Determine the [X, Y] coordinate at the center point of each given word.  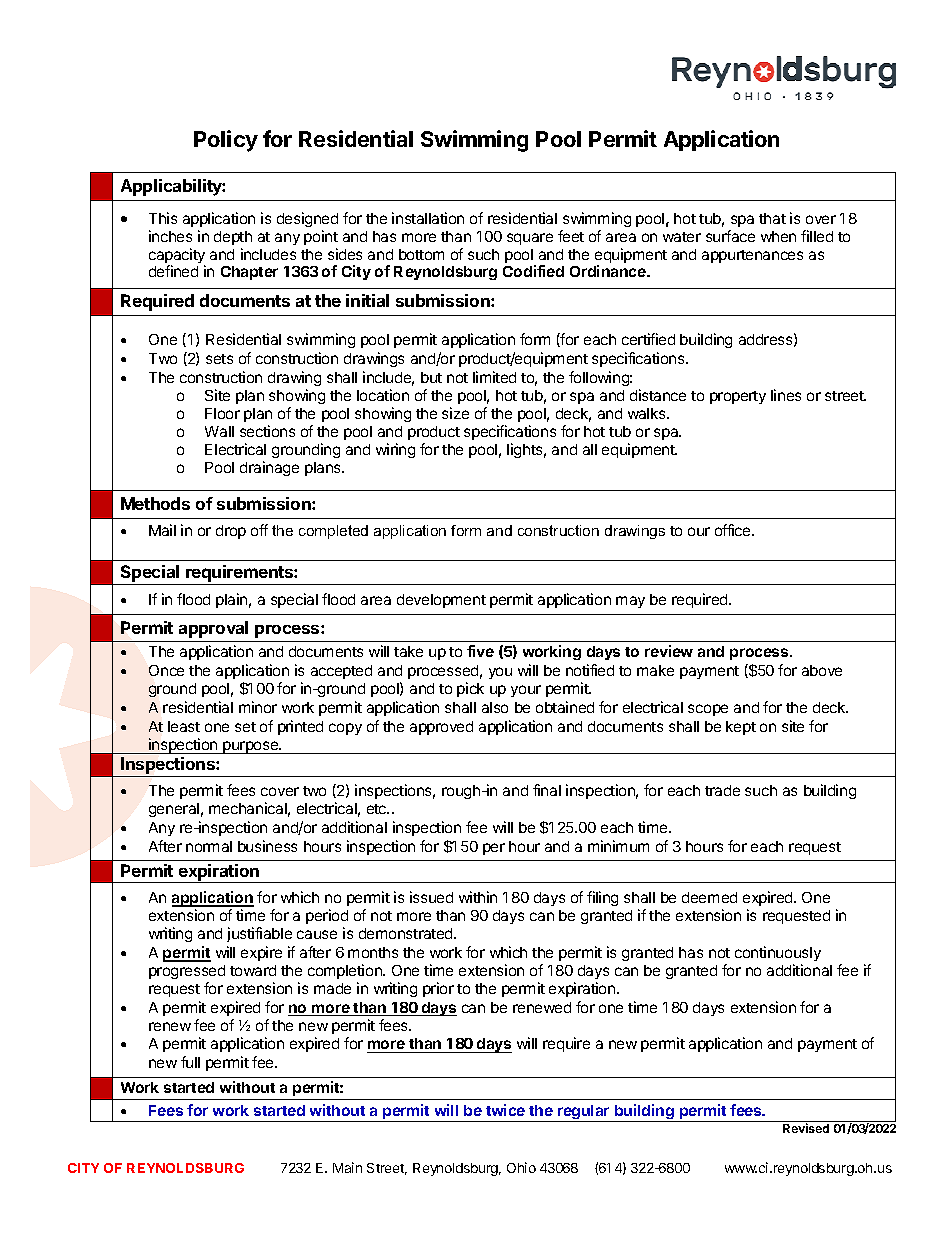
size [455, 413]
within [478, 897]
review [669, 651]
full [190, 1062]
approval [213, 629]
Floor [222, 413]
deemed [709, 897]
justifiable [259, 934]
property [738, 397]
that [772, 218]
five [480, 651]
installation [428, 218]
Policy [226, 141]
